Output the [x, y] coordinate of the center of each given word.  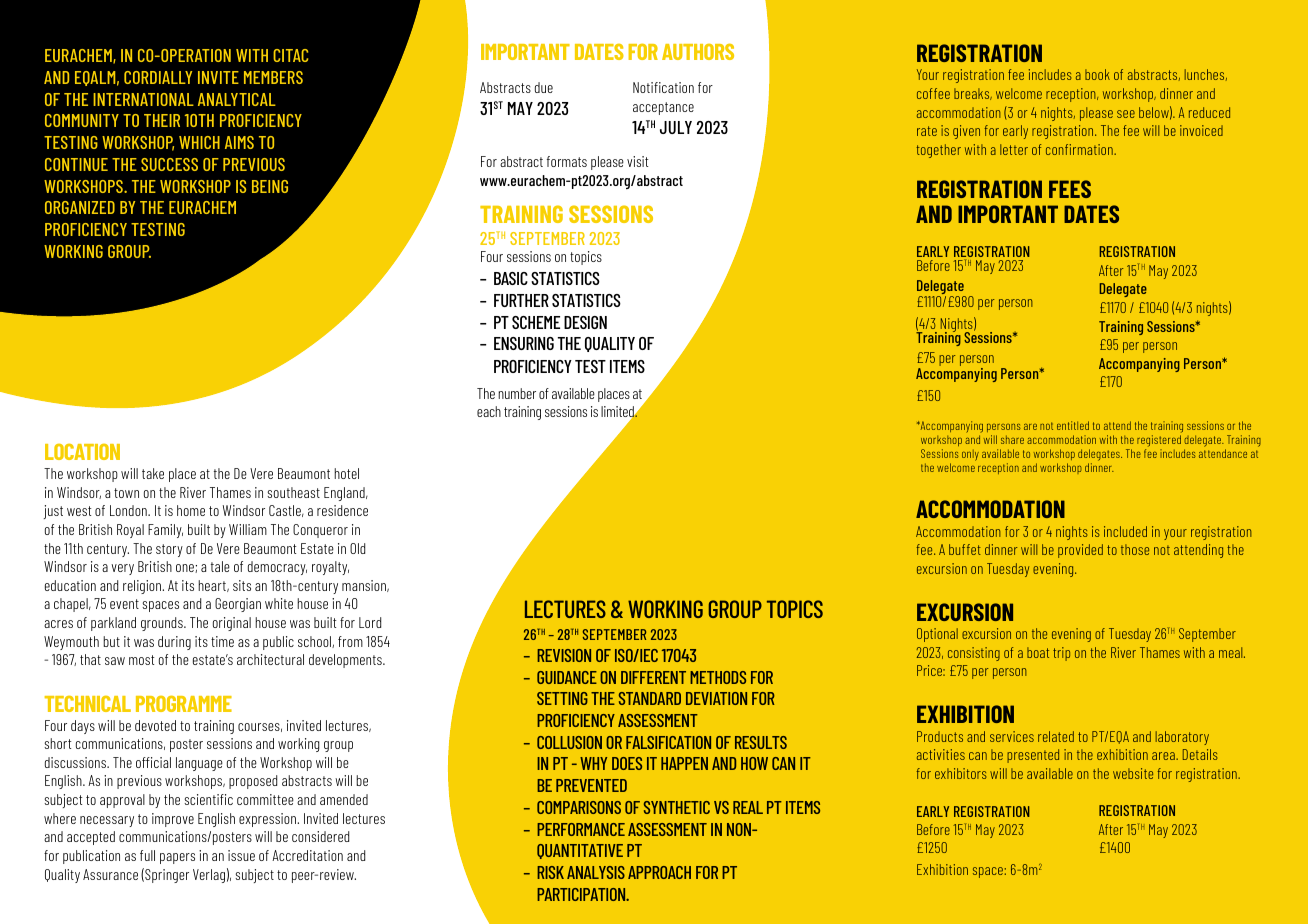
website [1133, 773]
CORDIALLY [158, 77]
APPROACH [659, 872]
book [1097, 74]
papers [177, 858]
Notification [663, 87]
